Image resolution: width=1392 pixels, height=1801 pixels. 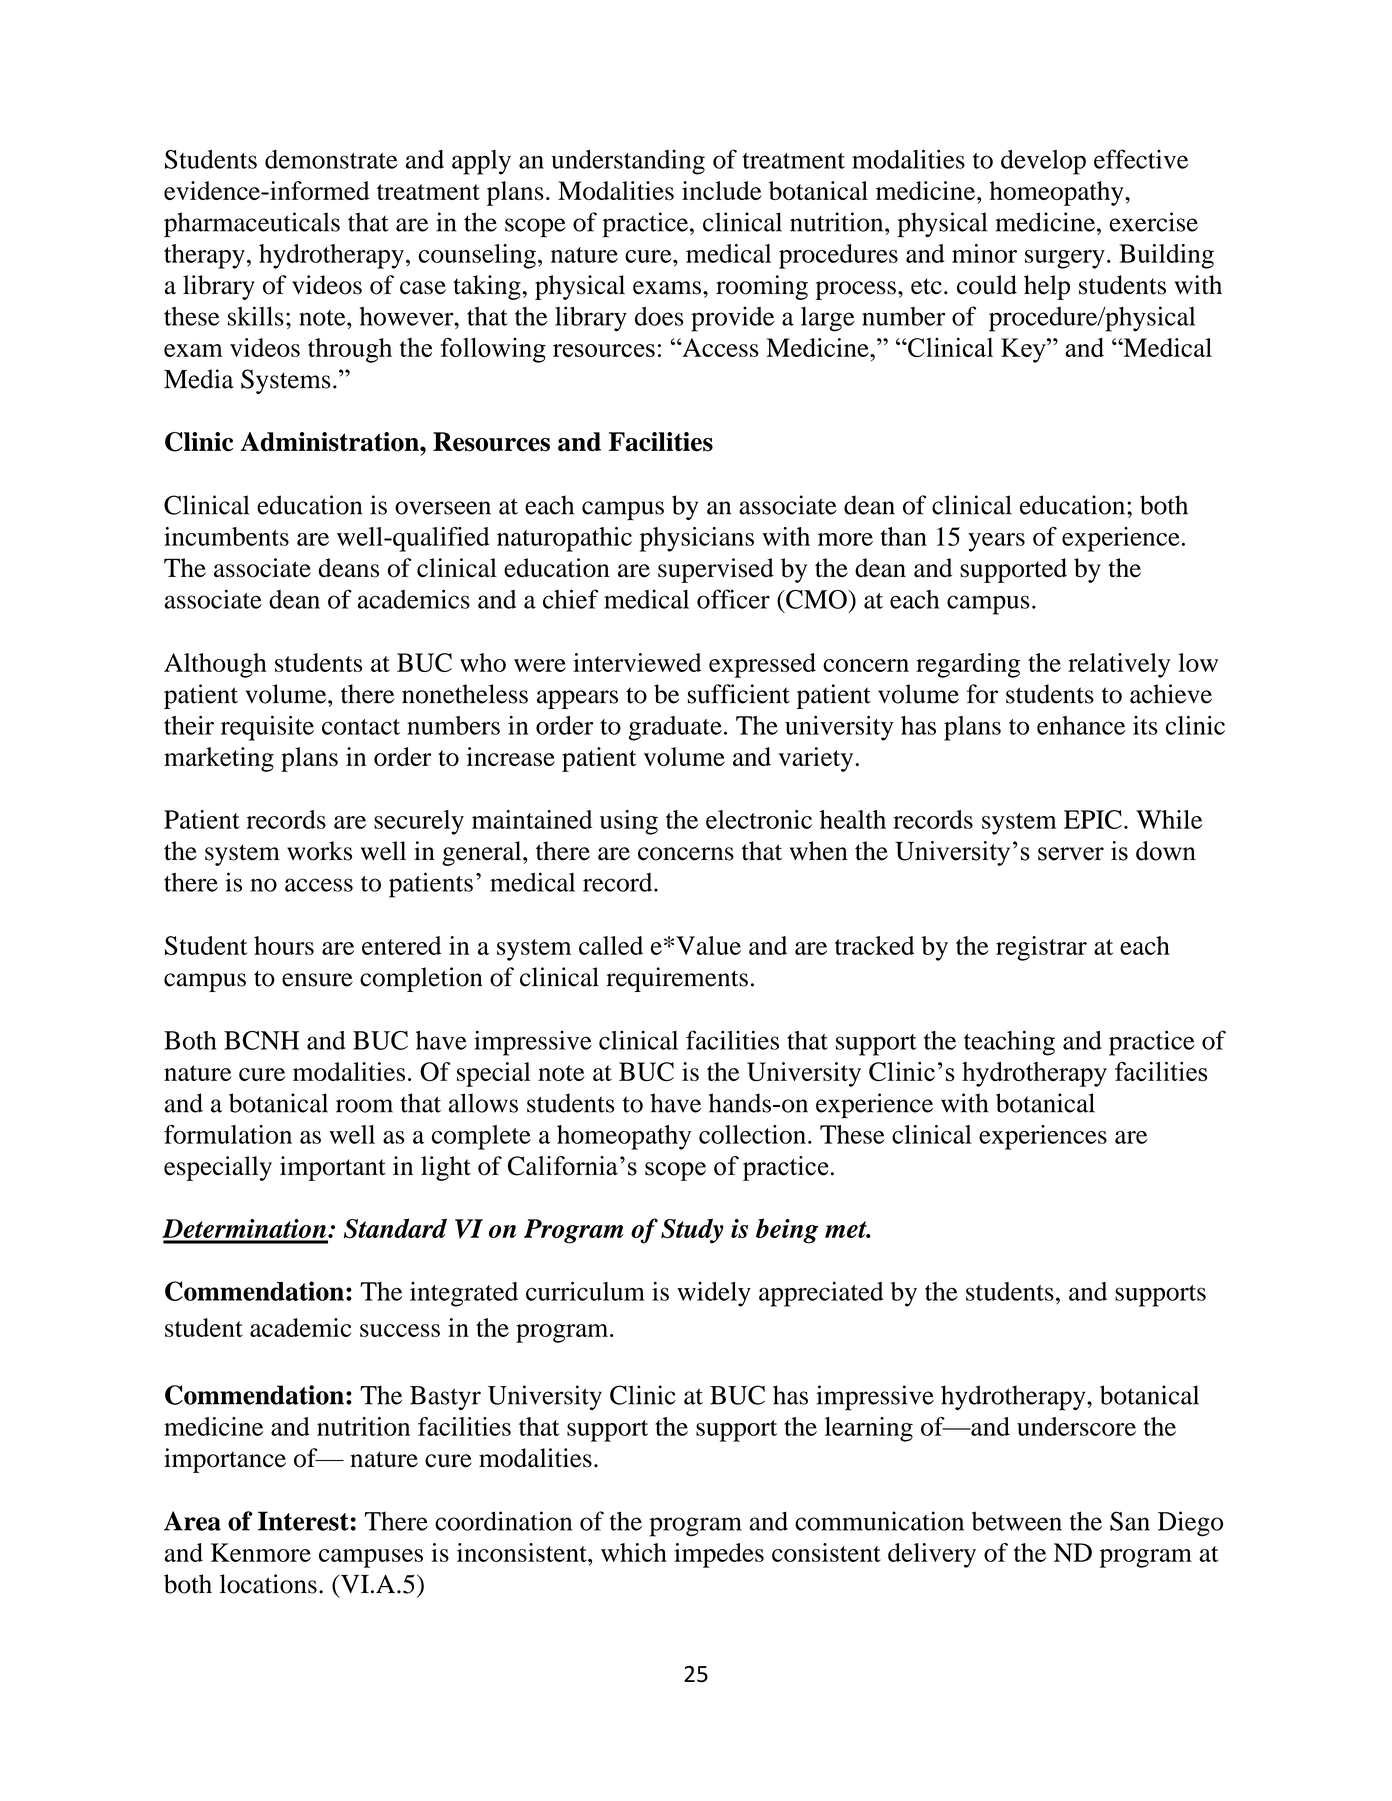 I want to click on Interest, so click(x=303, y=1521).
